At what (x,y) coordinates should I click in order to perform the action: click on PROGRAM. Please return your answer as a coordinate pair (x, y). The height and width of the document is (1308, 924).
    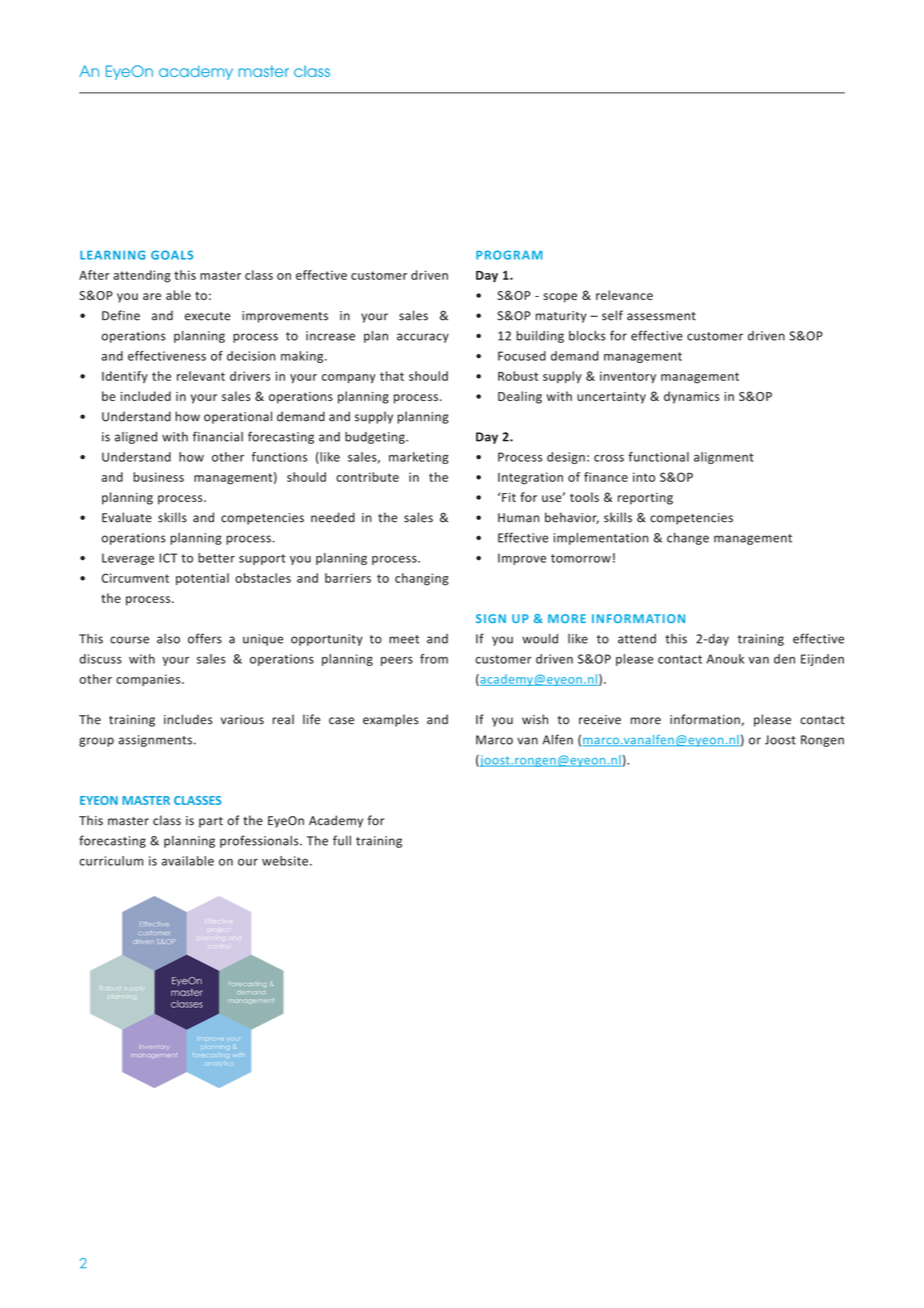
    Looking at the image, I should click on (509, 255).
